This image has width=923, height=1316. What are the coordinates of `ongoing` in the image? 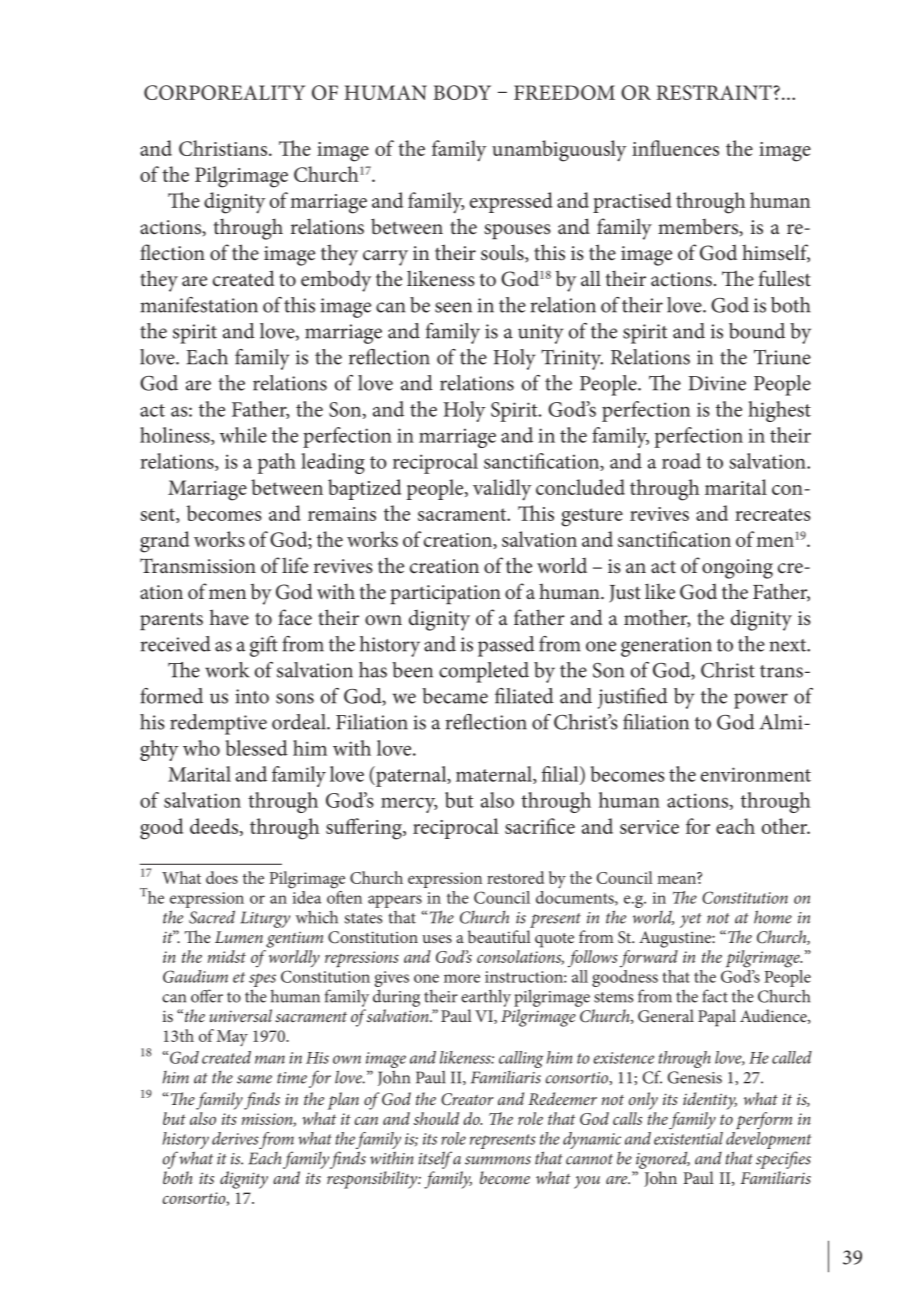 It's located at (737, 569).
